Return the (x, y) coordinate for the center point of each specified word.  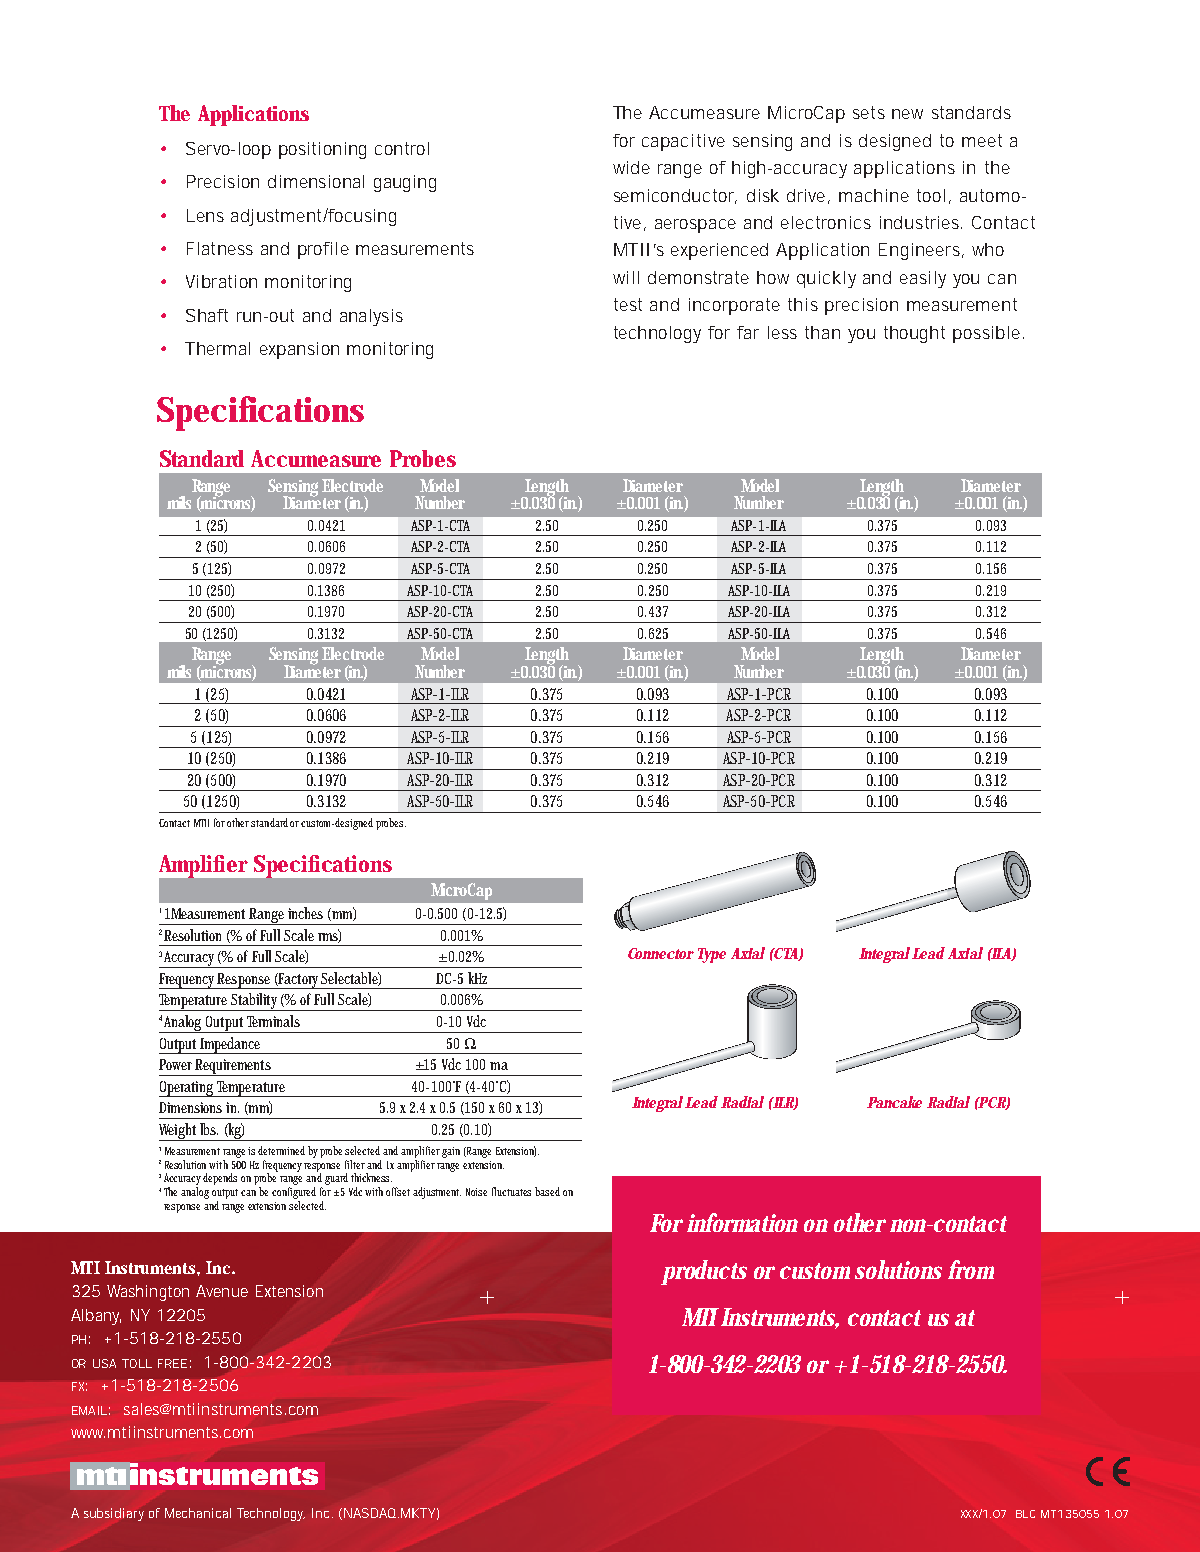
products (704, 1272)
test (628, 304)
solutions (898, 1269)
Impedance (232, 1045)
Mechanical (198, 1513)
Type (712, 955)
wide (631, 167)
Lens (205, 215)
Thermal (217, 348)
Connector (661, 953)
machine (874, 195)
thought (914, 334)
